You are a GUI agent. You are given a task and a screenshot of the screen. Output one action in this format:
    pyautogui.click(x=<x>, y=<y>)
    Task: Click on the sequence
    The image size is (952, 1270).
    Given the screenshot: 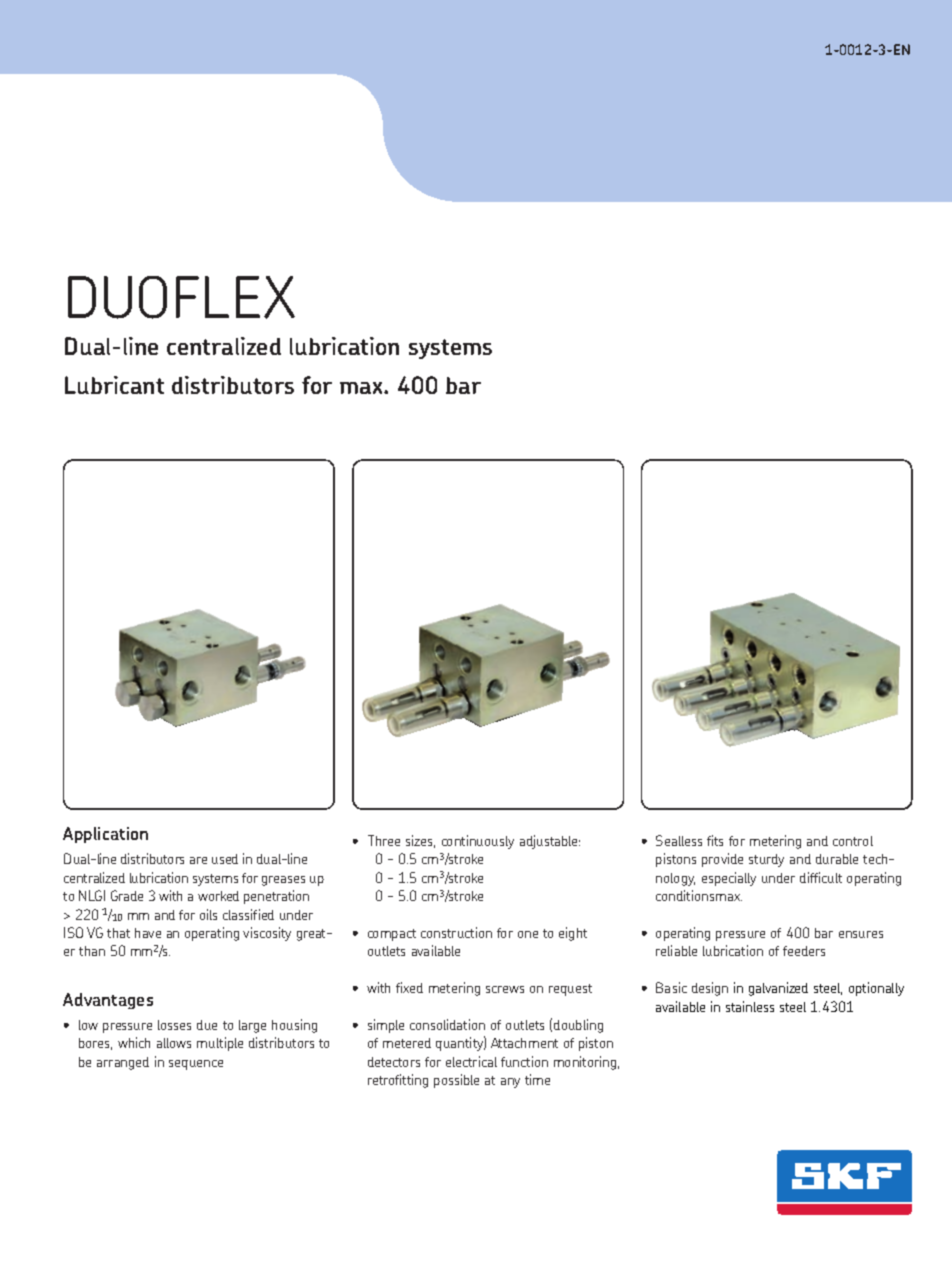 What is the action you would take?
    pyautogui.click(x=196, y=1065)
